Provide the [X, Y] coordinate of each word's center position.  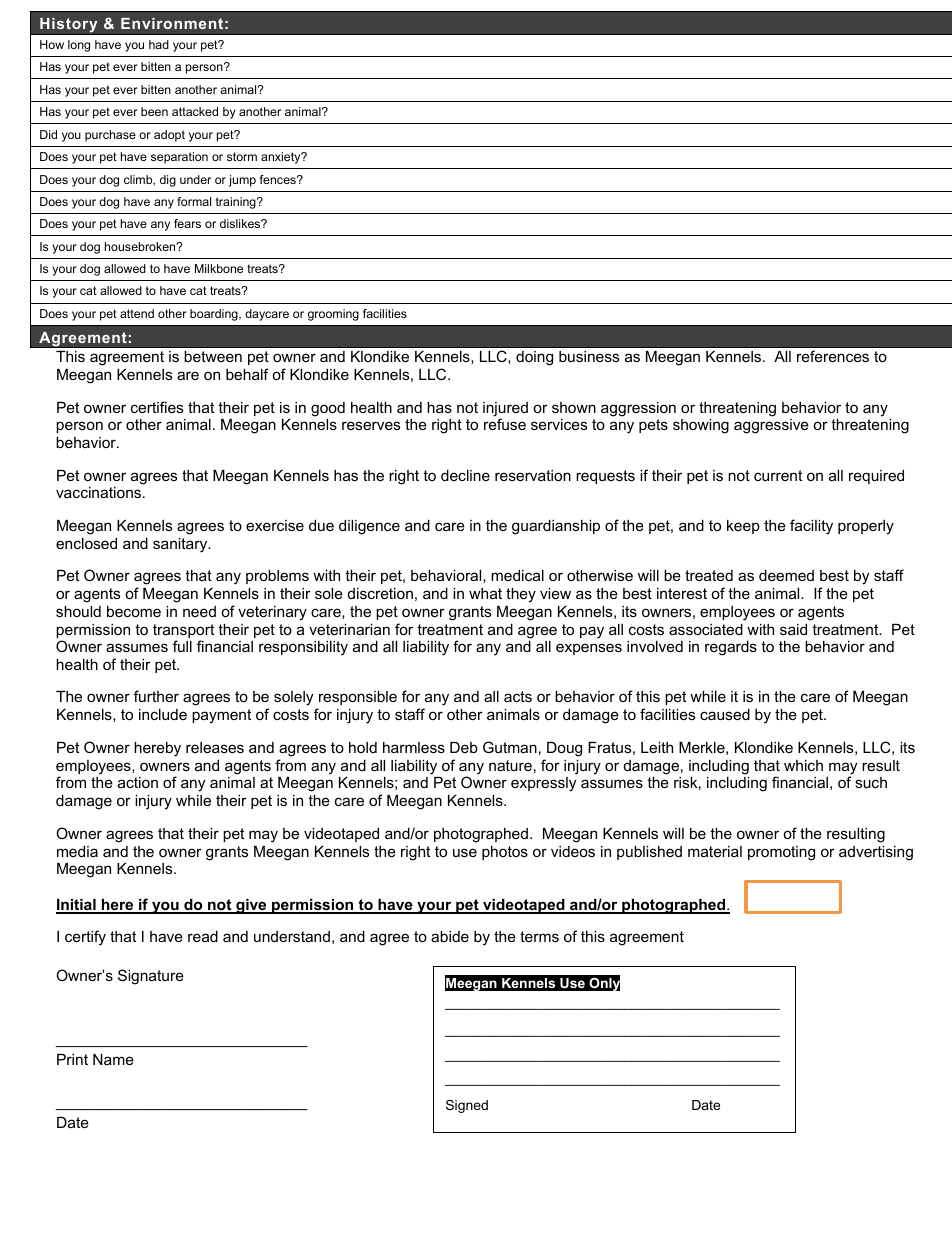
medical [517, 575]
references [833, 356]
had [159, 44]
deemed [786, 575]
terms [539, 936]
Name [113, 1059]
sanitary [181, 545]
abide [450, 936]
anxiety [282, 158]
